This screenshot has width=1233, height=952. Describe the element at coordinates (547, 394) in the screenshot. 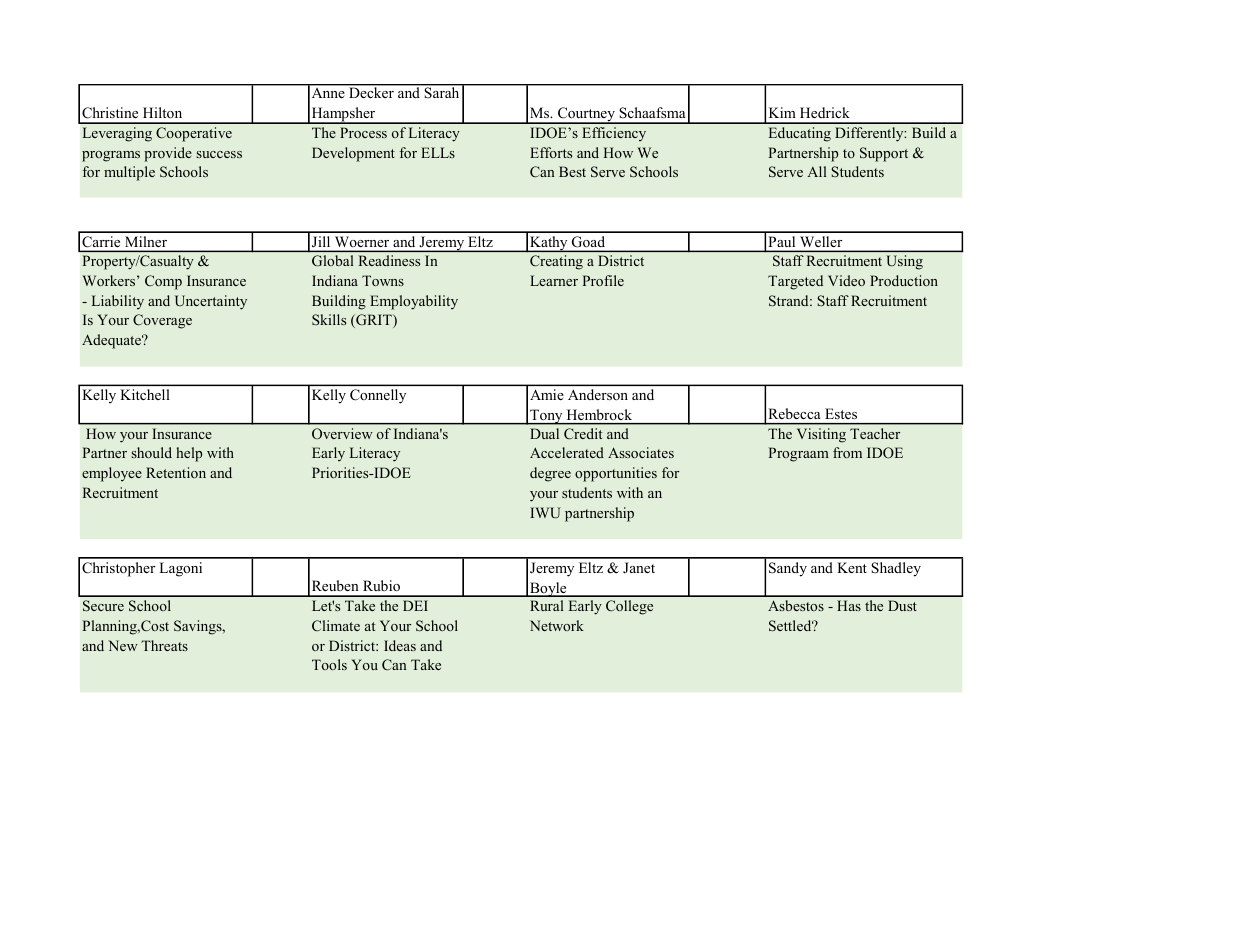

I see `Amie` at that location.
